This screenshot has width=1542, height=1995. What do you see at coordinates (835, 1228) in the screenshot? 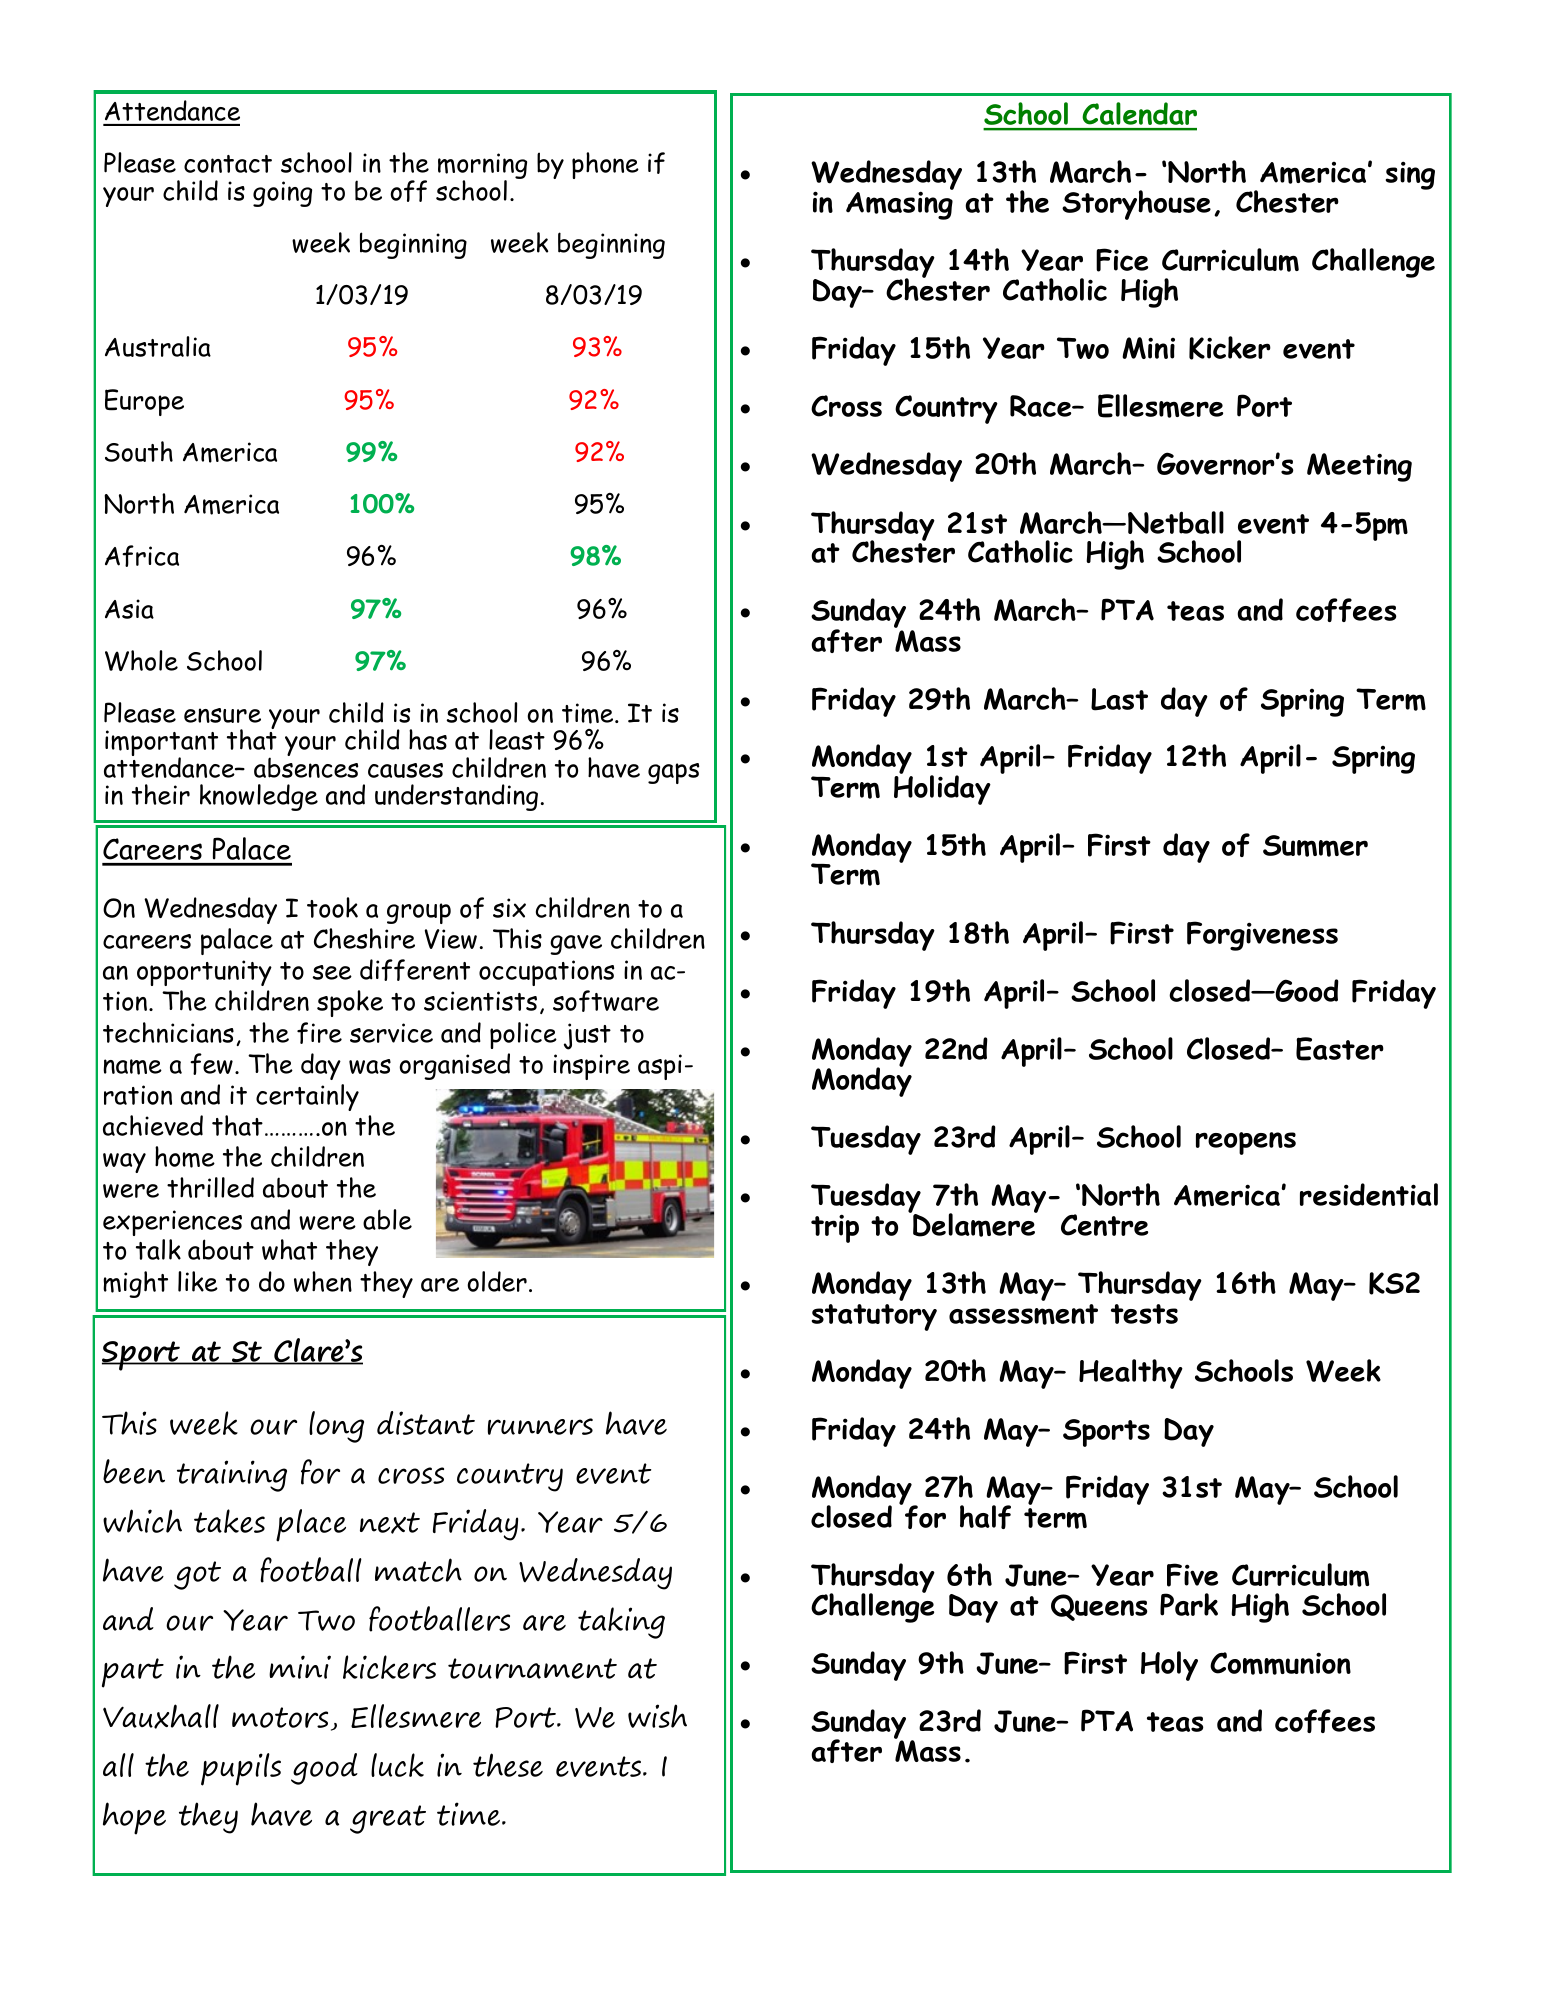
I see `trip` at bounding box center [835, 1228].
